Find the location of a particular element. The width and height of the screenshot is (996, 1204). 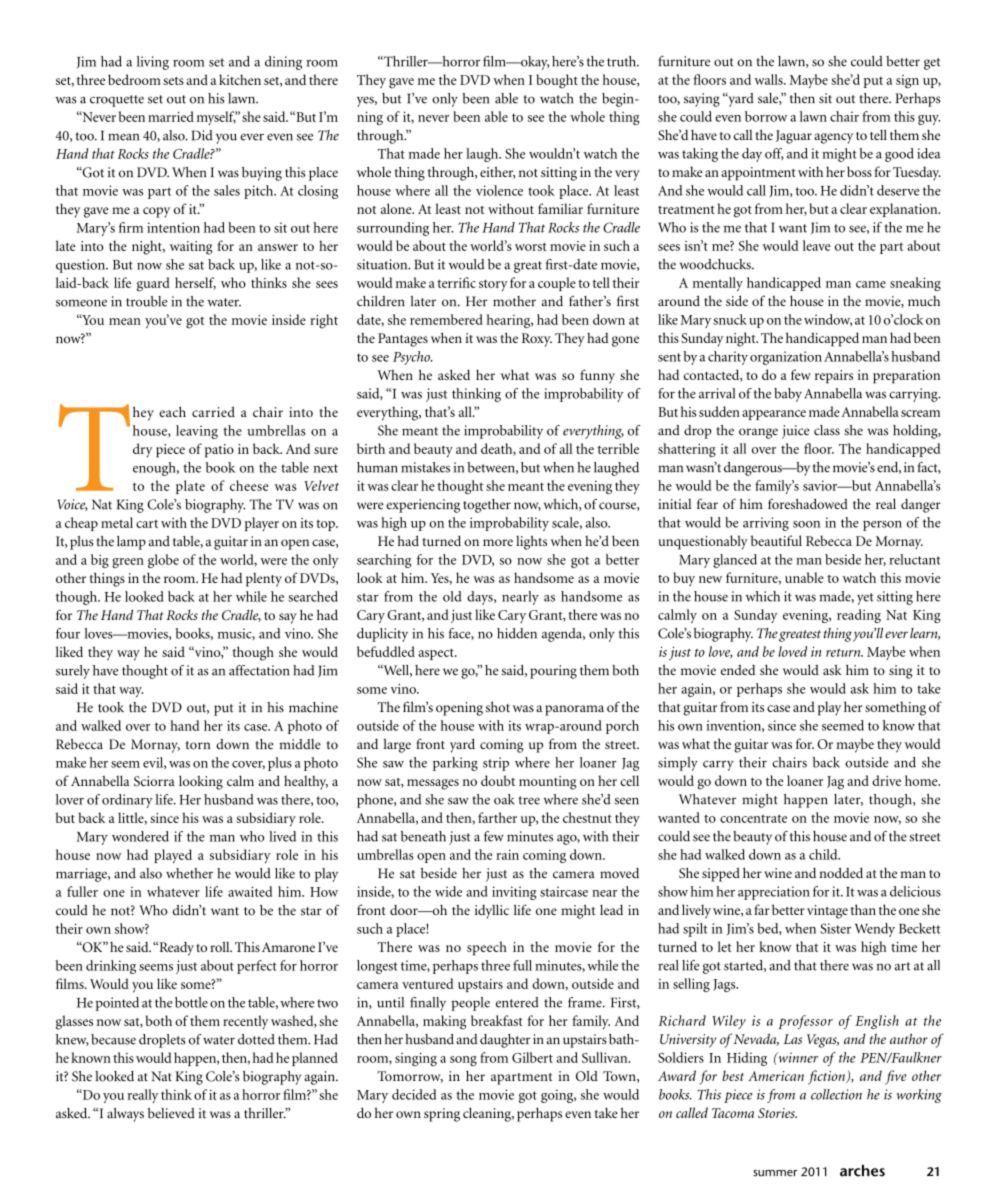

sets is located at coordinates (173, 81).
